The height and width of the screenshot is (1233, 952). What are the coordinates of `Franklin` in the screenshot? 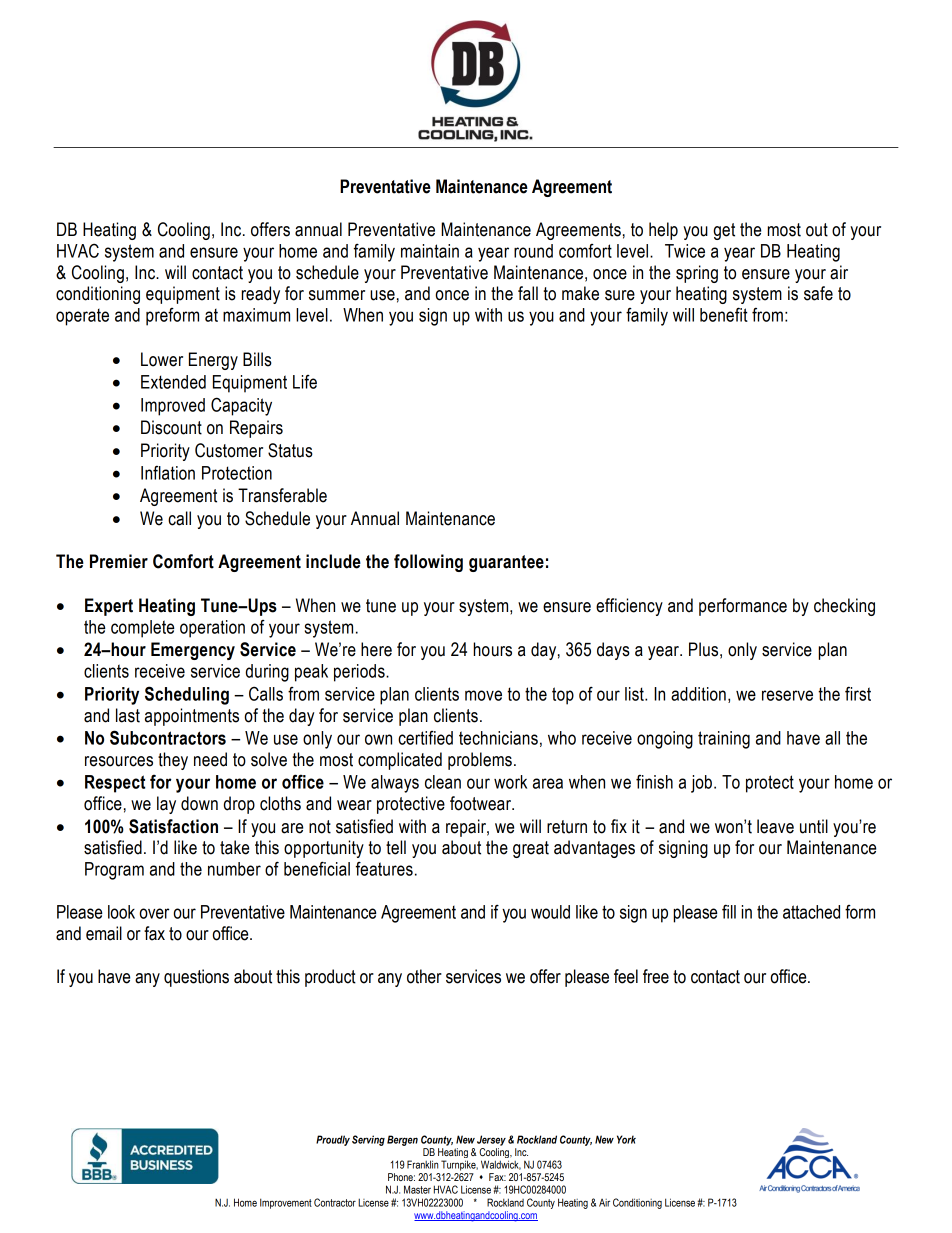 It's located at (422, 1164).
